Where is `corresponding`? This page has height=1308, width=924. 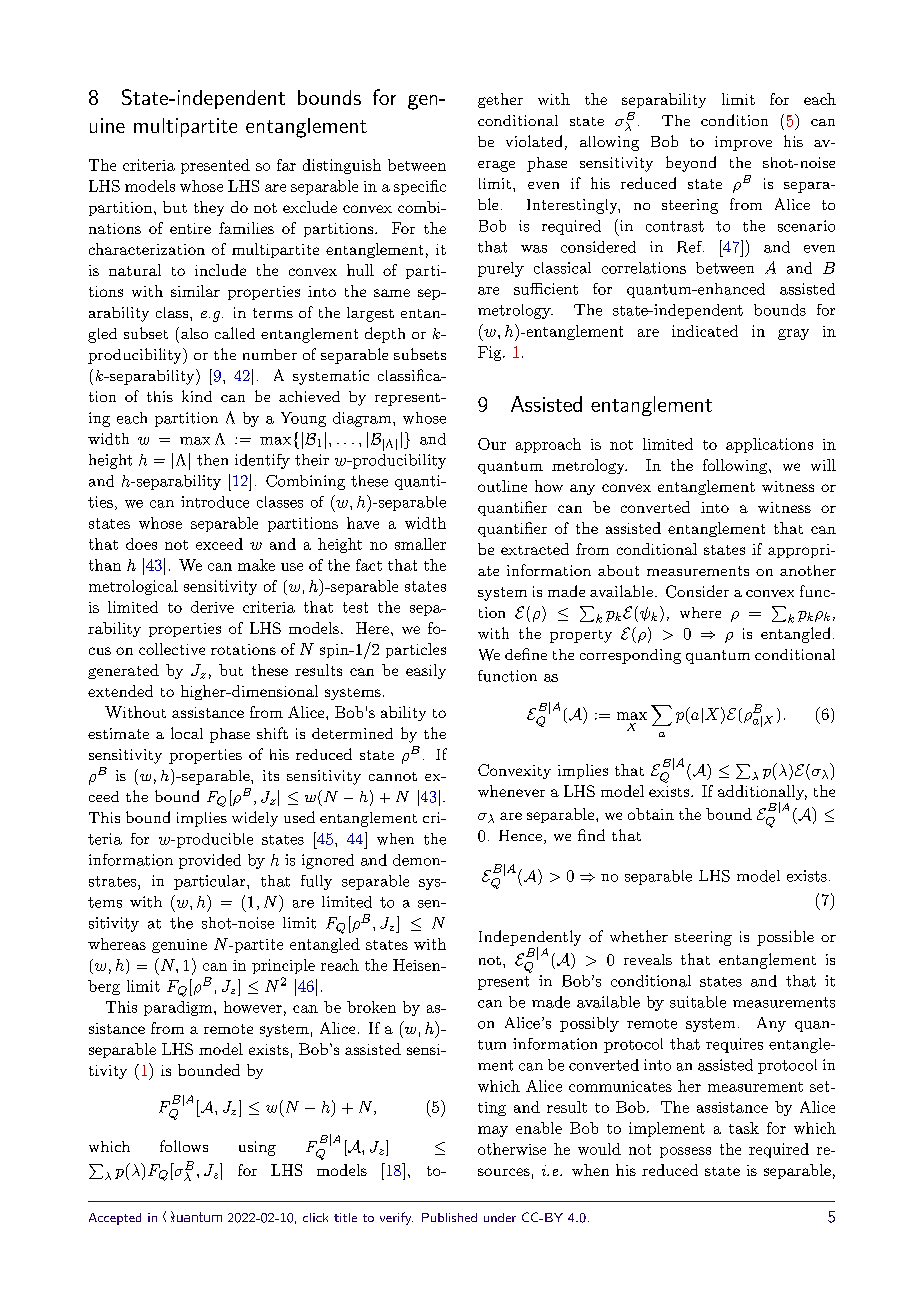
corresponding is located at coordinates (630, 656).
